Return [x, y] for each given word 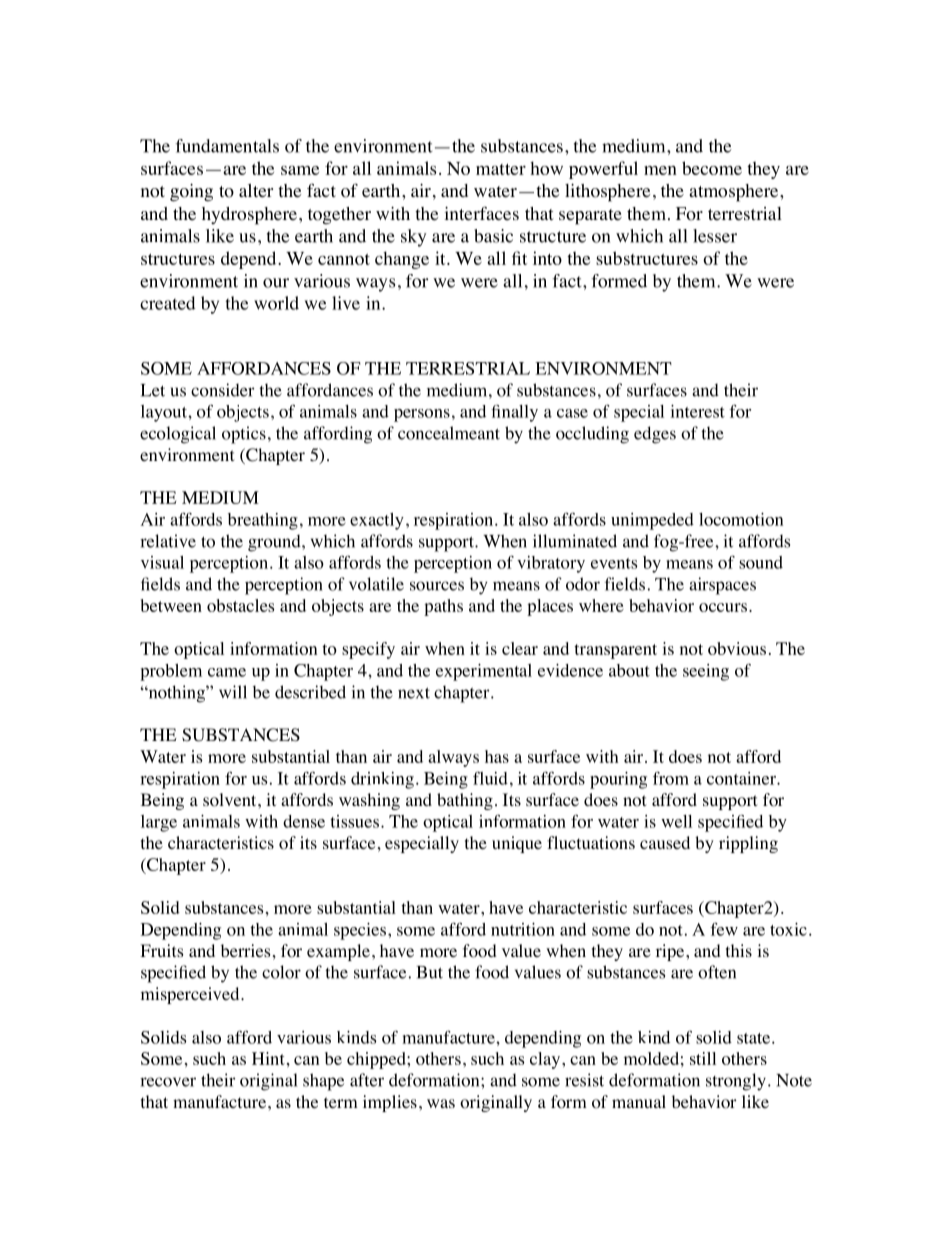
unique [517, 844]
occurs [723, 607]
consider [223, 390]
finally [514, 413]
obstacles [241, 605]
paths [443, 607]
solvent [231, 800]
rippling [748, 844]
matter [501, 169]
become [712, 168]
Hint [268, 1058]
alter [256, 191]
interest [697, 411]
